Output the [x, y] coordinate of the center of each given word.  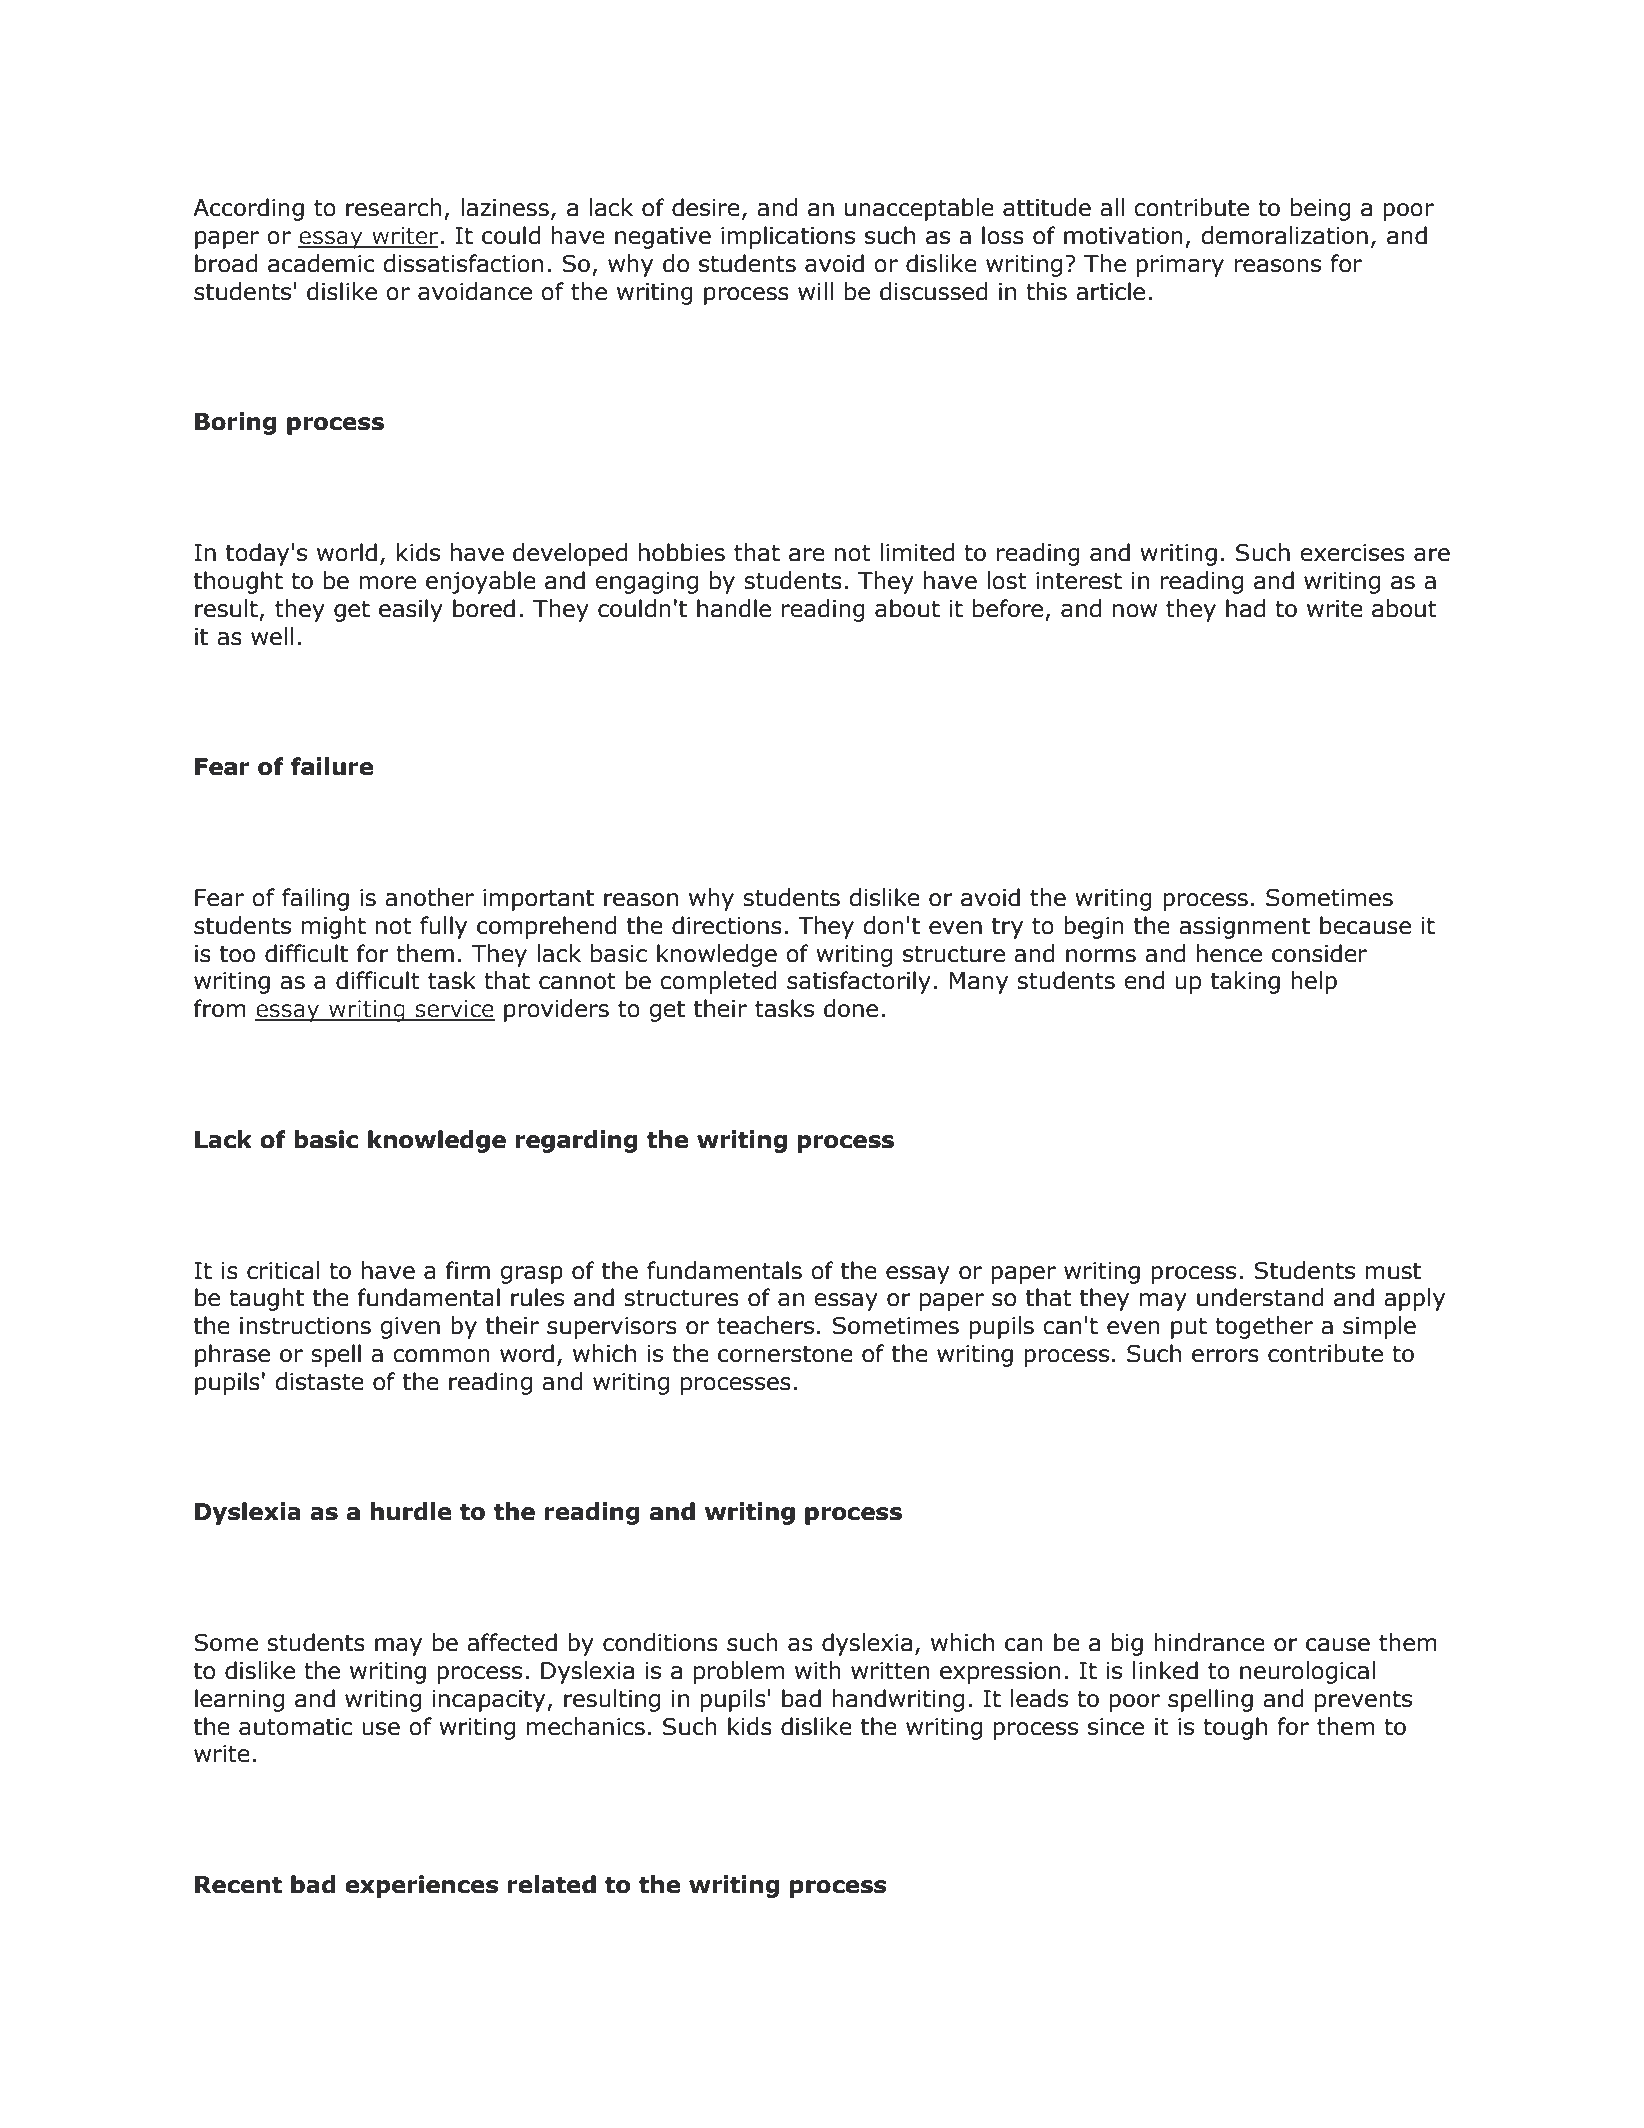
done [851, 1008]
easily [411, 610]
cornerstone [785, 1354]
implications [788, 237]
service [454, 1010]
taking [1245, 982]
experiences [422, 1886]
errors [1225, 1356]
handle [734, 608]
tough [1235, 1728]
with [818, 1670]
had [1245, 608]
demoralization [1284, 235]
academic [321, 263]
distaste [319, 1381]
